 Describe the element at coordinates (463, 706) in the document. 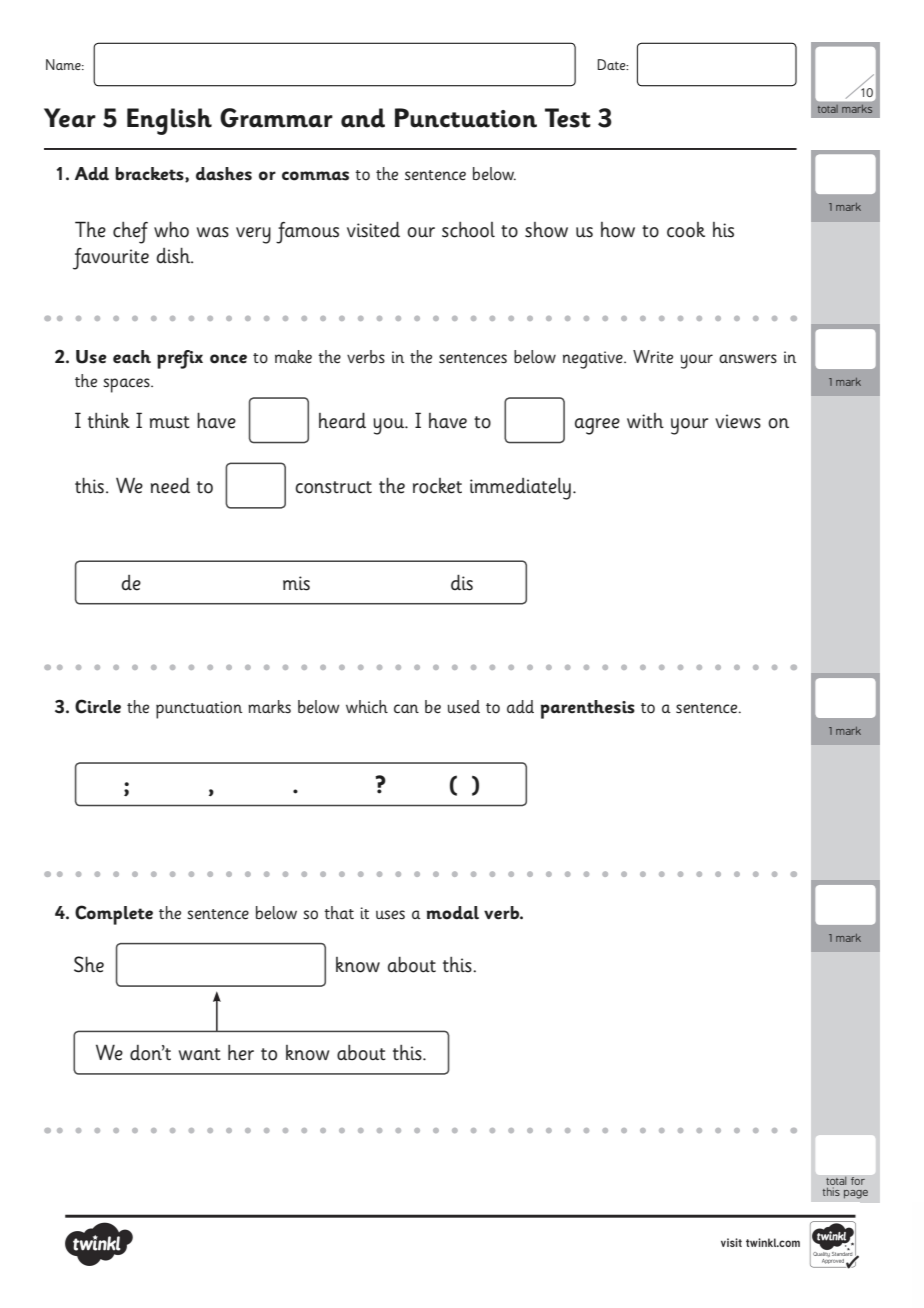

I see `used` at that location.
